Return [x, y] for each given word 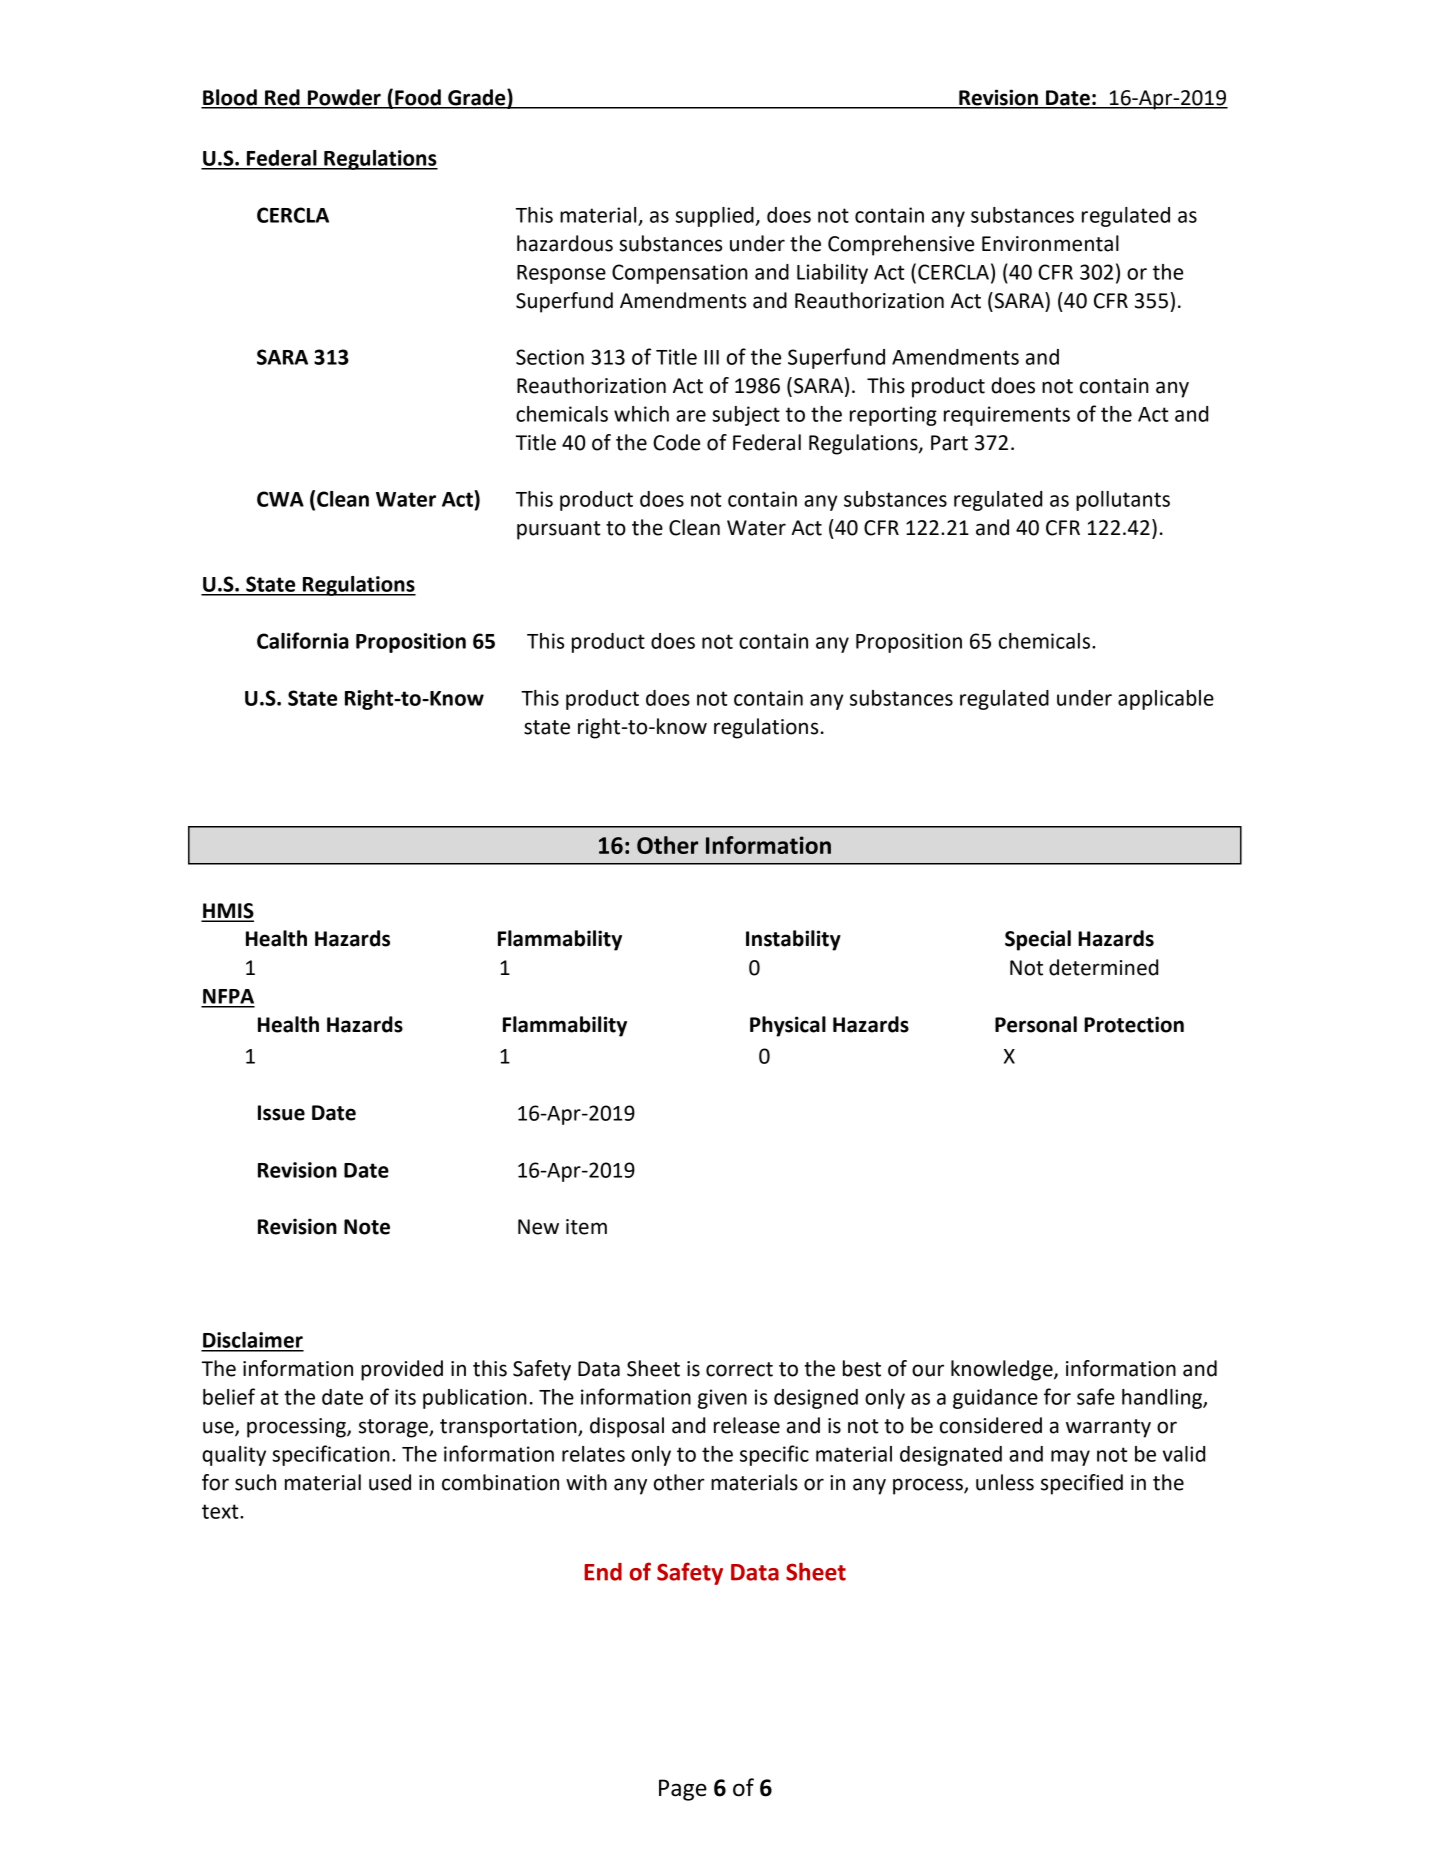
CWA [280, 499]
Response [561, 274]
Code [676, 442]
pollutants [1123, 501]
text [221, 1511]
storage [394, 1428]
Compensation [680, 274]
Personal [1036, 1024]
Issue [281, 1113]
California [303, 640]
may [1070, 1458]
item [586, 1227]
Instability [793, 940]
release [747, 1425]
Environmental [1050, 243]
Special [1038, 940]
